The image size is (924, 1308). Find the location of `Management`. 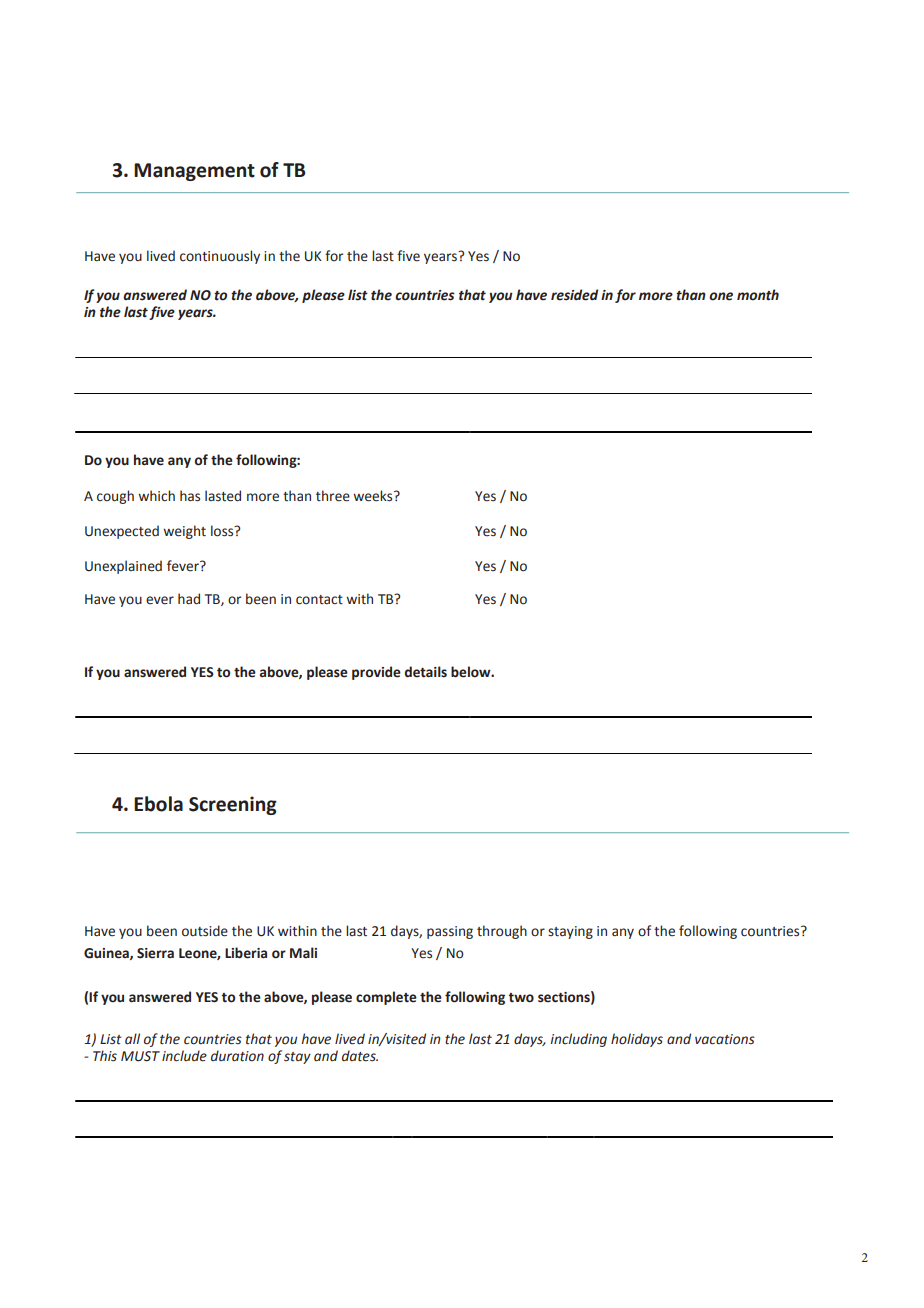

Management is located at coordinates (194, 172).
